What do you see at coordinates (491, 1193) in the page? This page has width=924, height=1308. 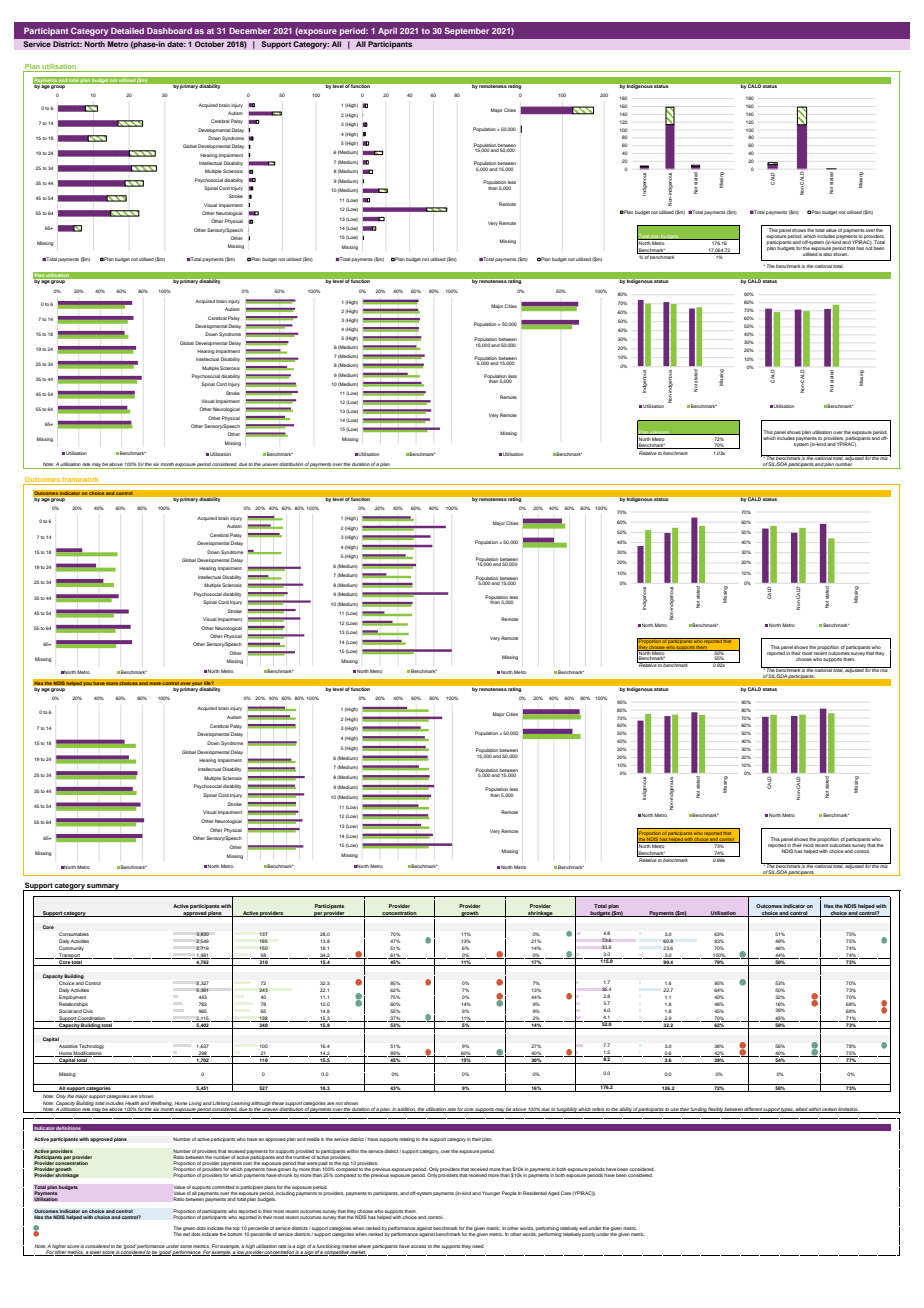 I see `Younger` at bounding box center [491, 1193].
